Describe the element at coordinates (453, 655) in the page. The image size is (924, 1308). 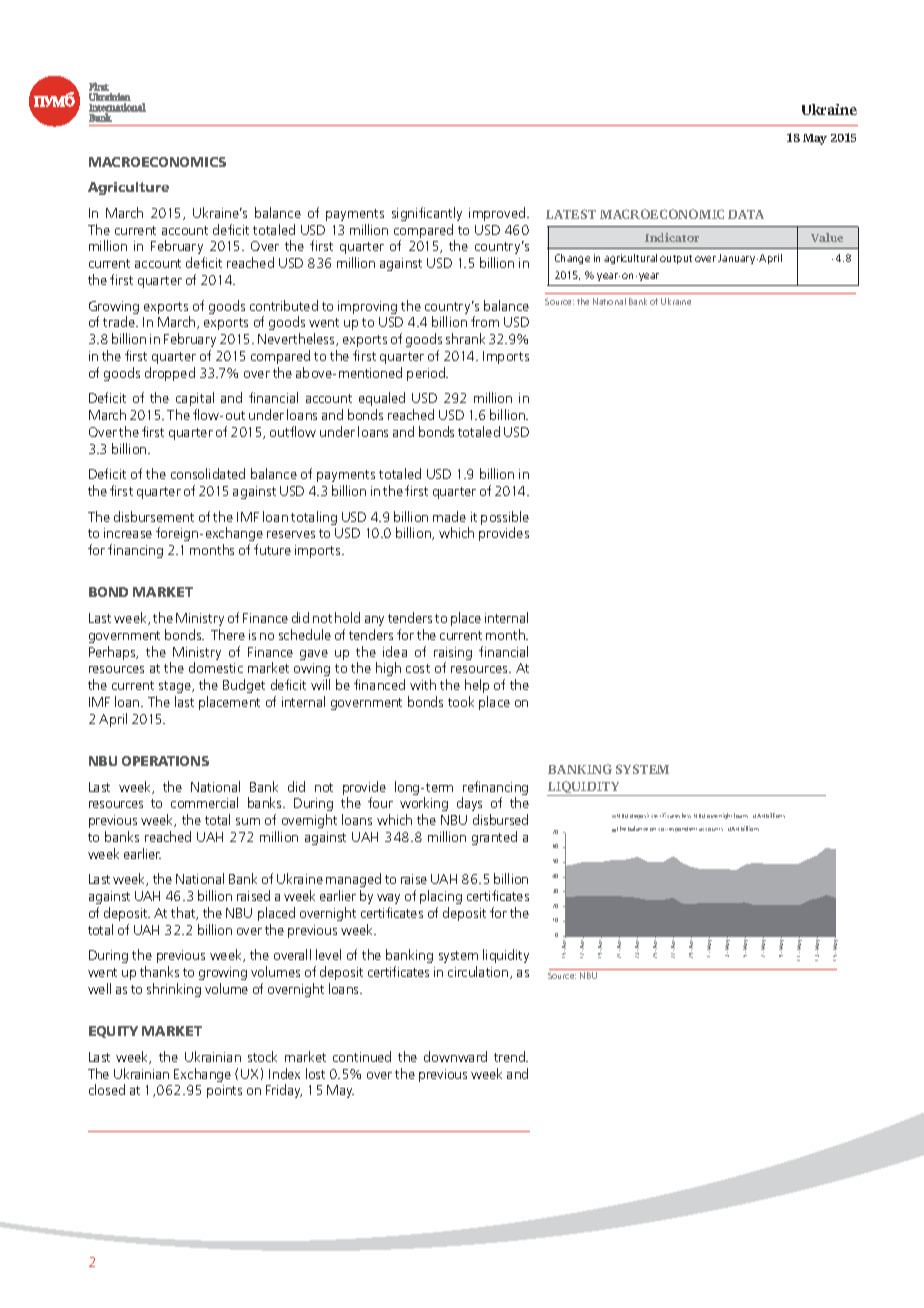
I see `raising` at that location.
